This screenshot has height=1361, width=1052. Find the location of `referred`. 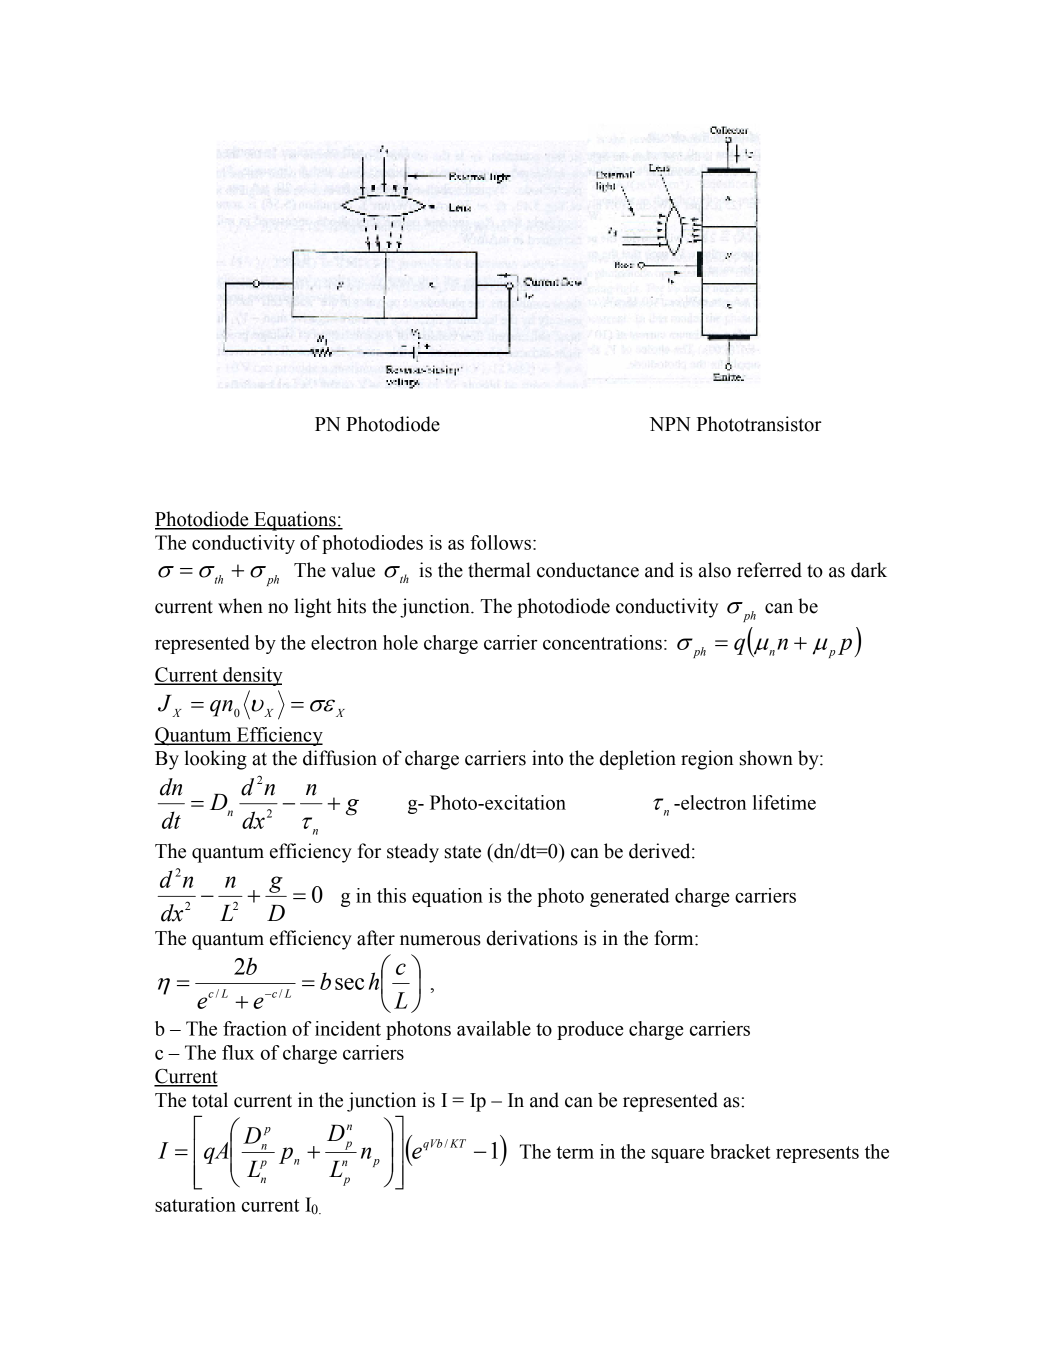

referred is located at coordinates (769, 570).
